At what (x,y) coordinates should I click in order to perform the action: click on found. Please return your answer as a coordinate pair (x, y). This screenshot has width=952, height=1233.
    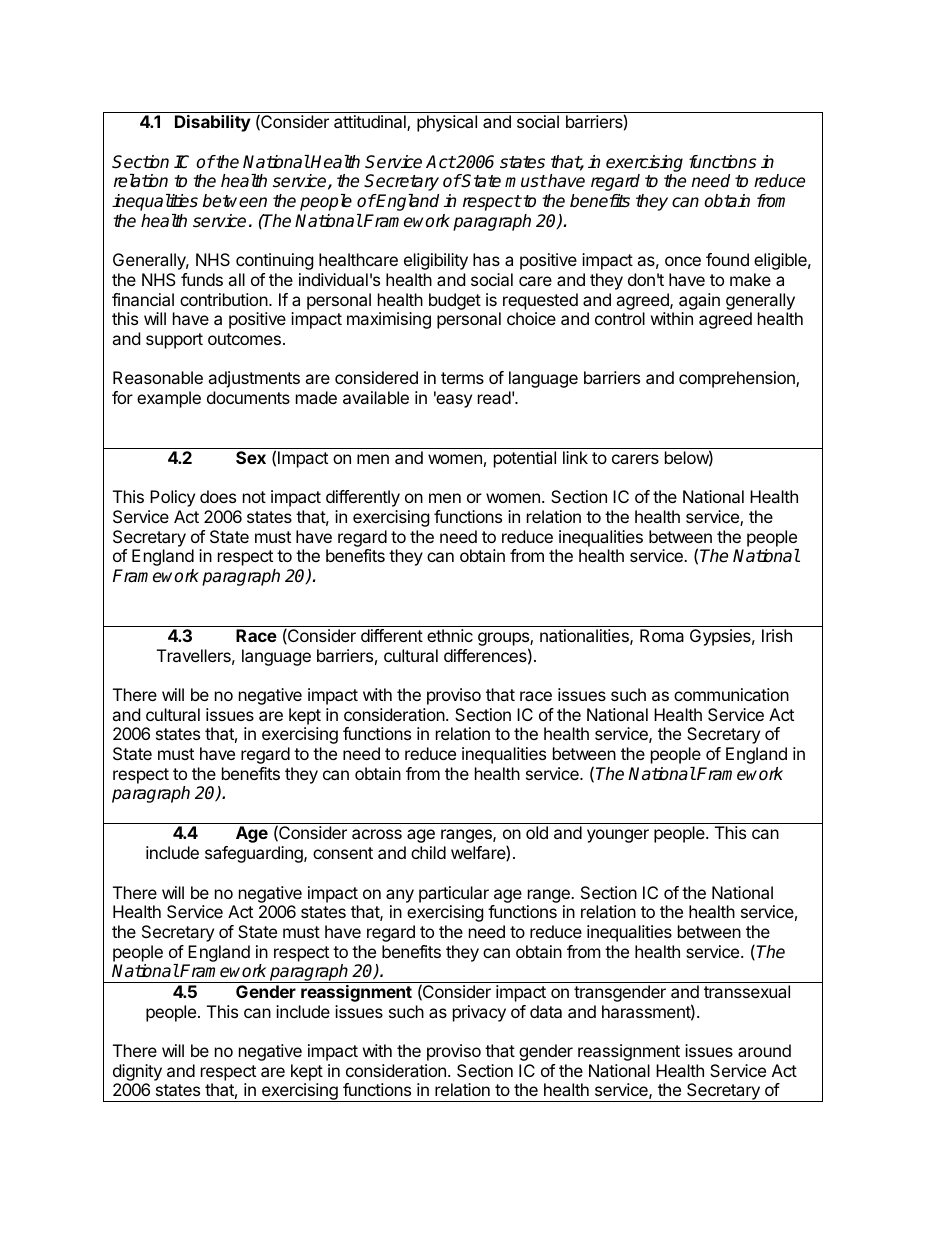
    Looking at the image, I should click on (727, 259).
